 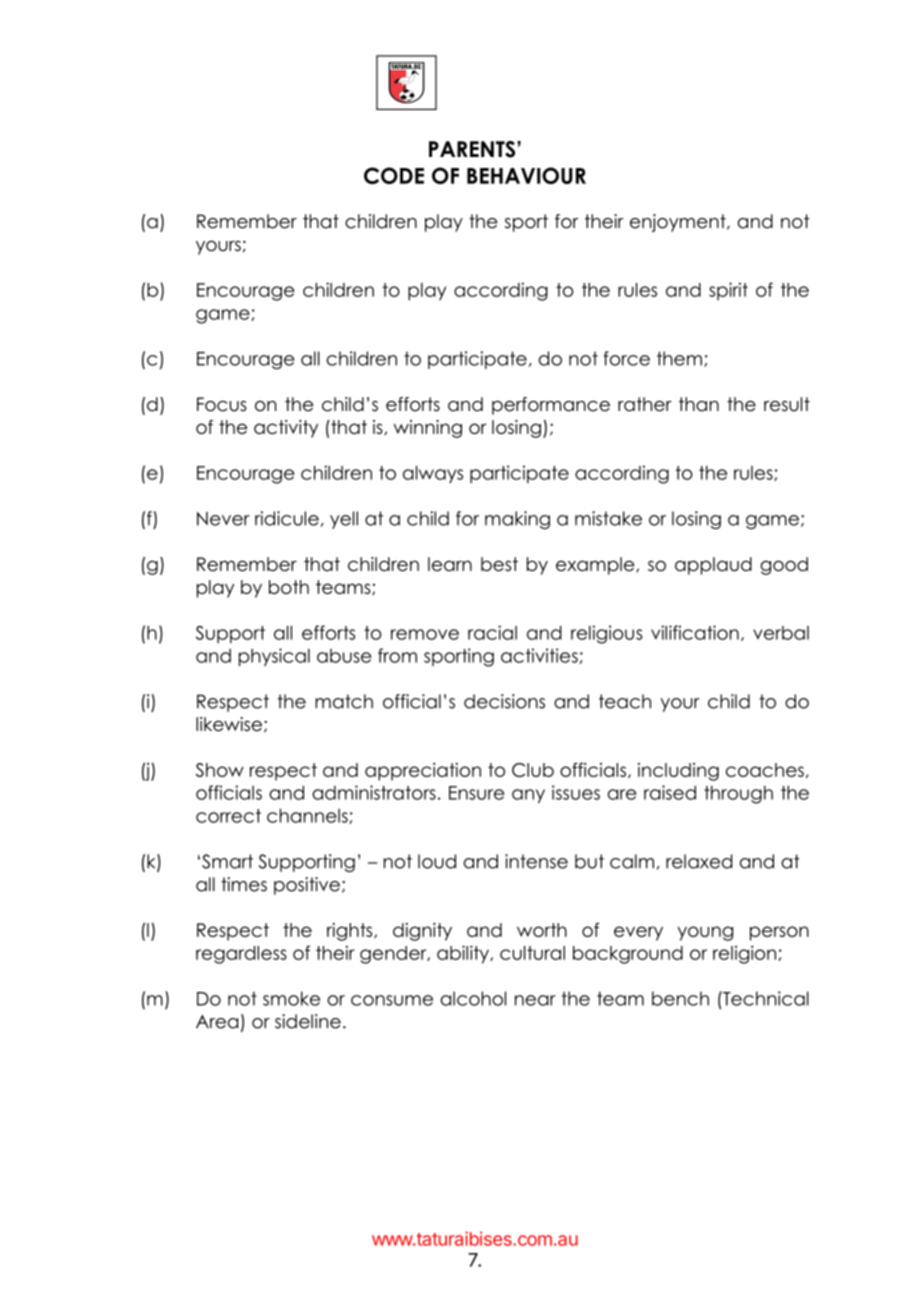 I want to click on likewise, so click(x=229, y=724).
